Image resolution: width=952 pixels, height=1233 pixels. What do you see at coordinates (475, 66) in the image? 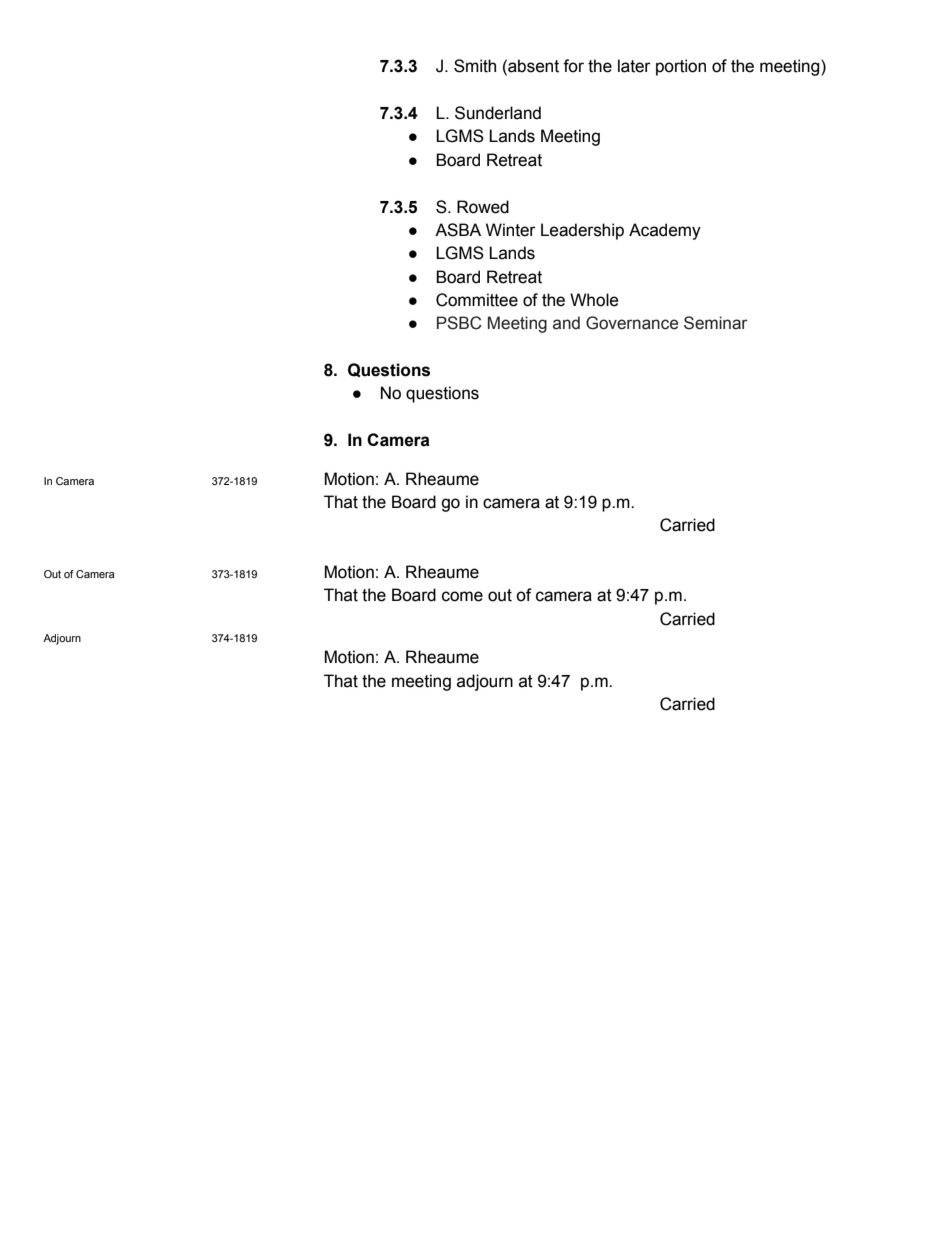
I see `Smith` at bounding box center [475, 66].
